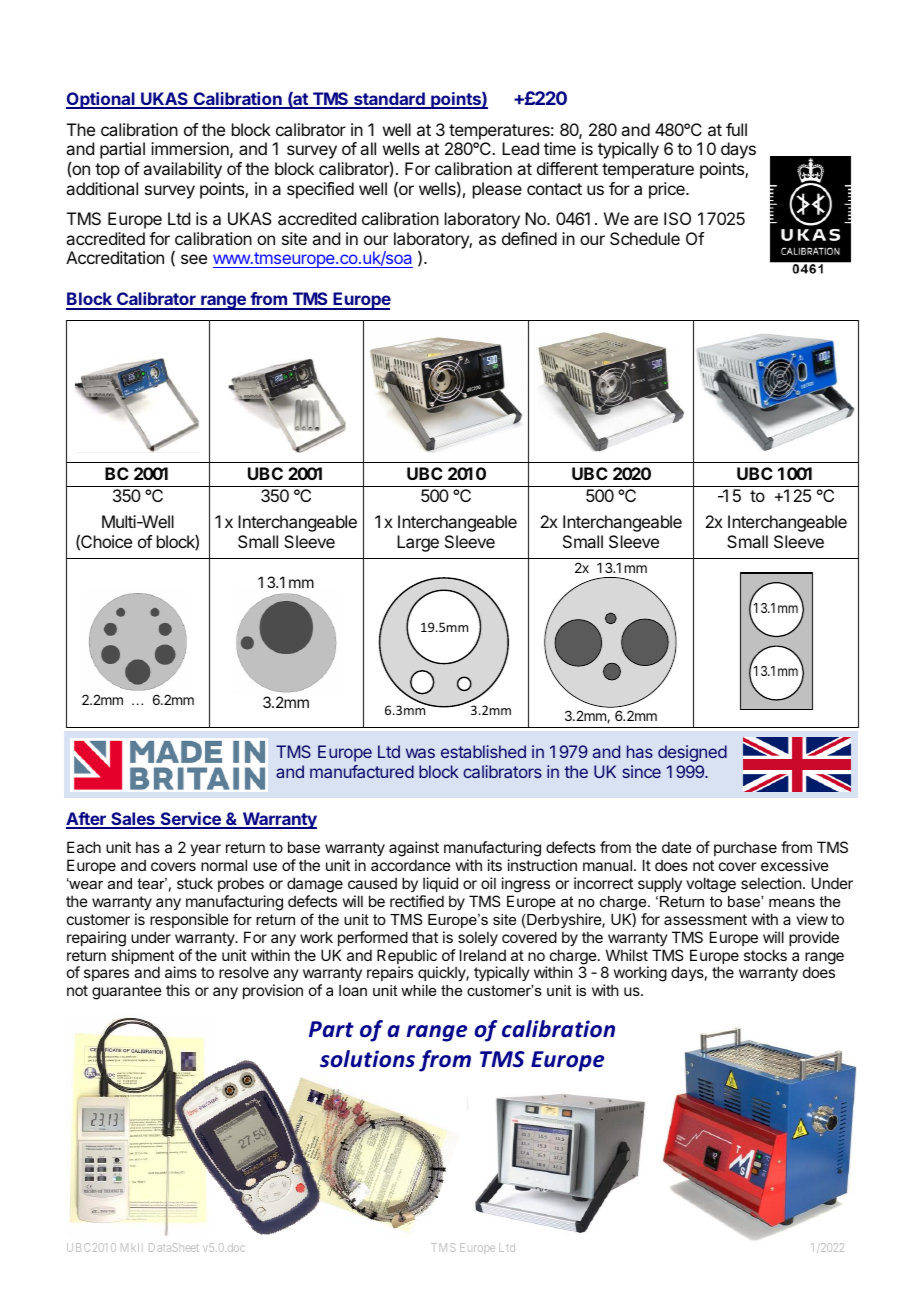 The height and width of the document is (1308, 924). I want to click on purchase, so click(745, 848).
